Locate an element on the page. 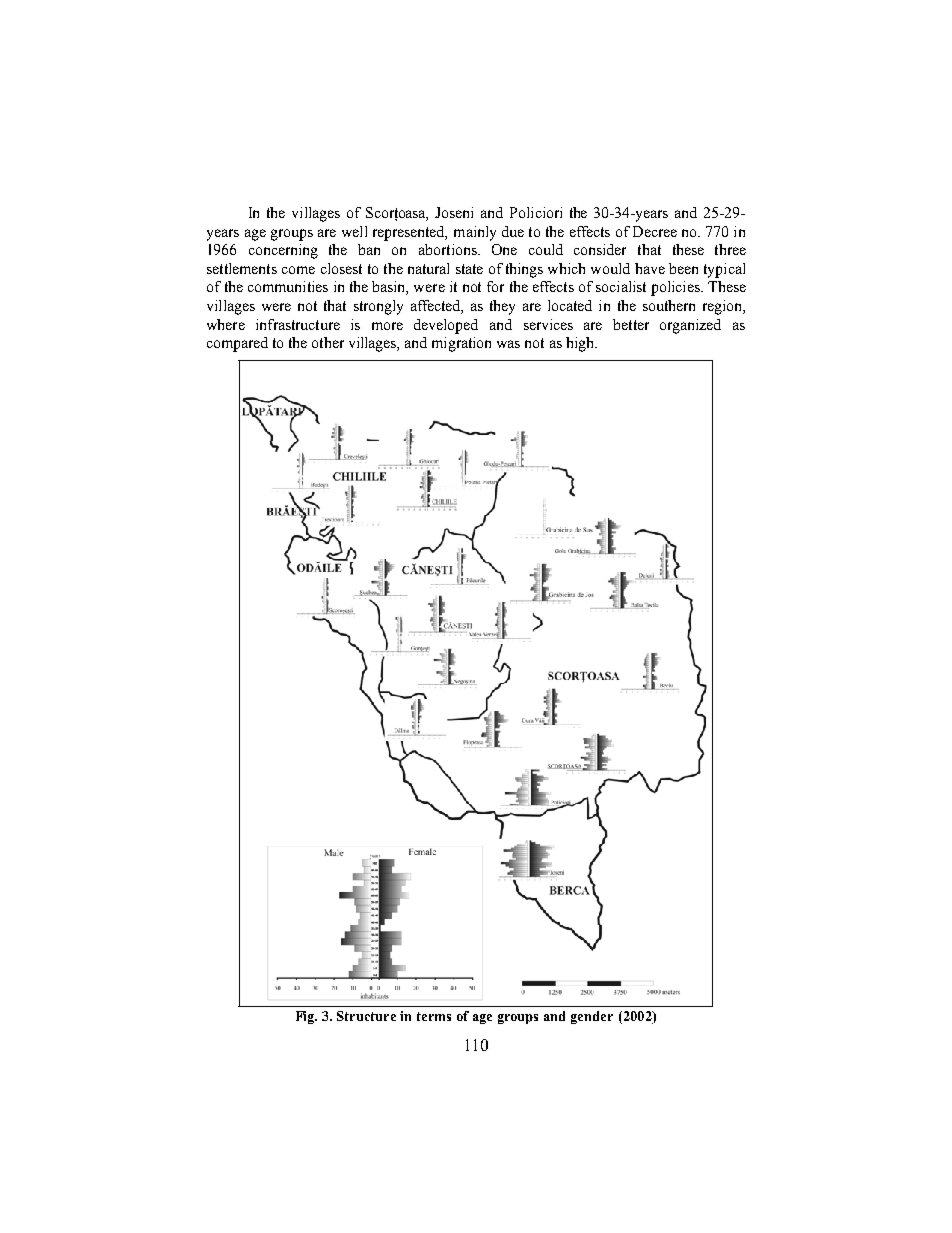 Image resolution: width=952 pixels, height=1233 pixels. terms is located at coordinates (434, 1016).
